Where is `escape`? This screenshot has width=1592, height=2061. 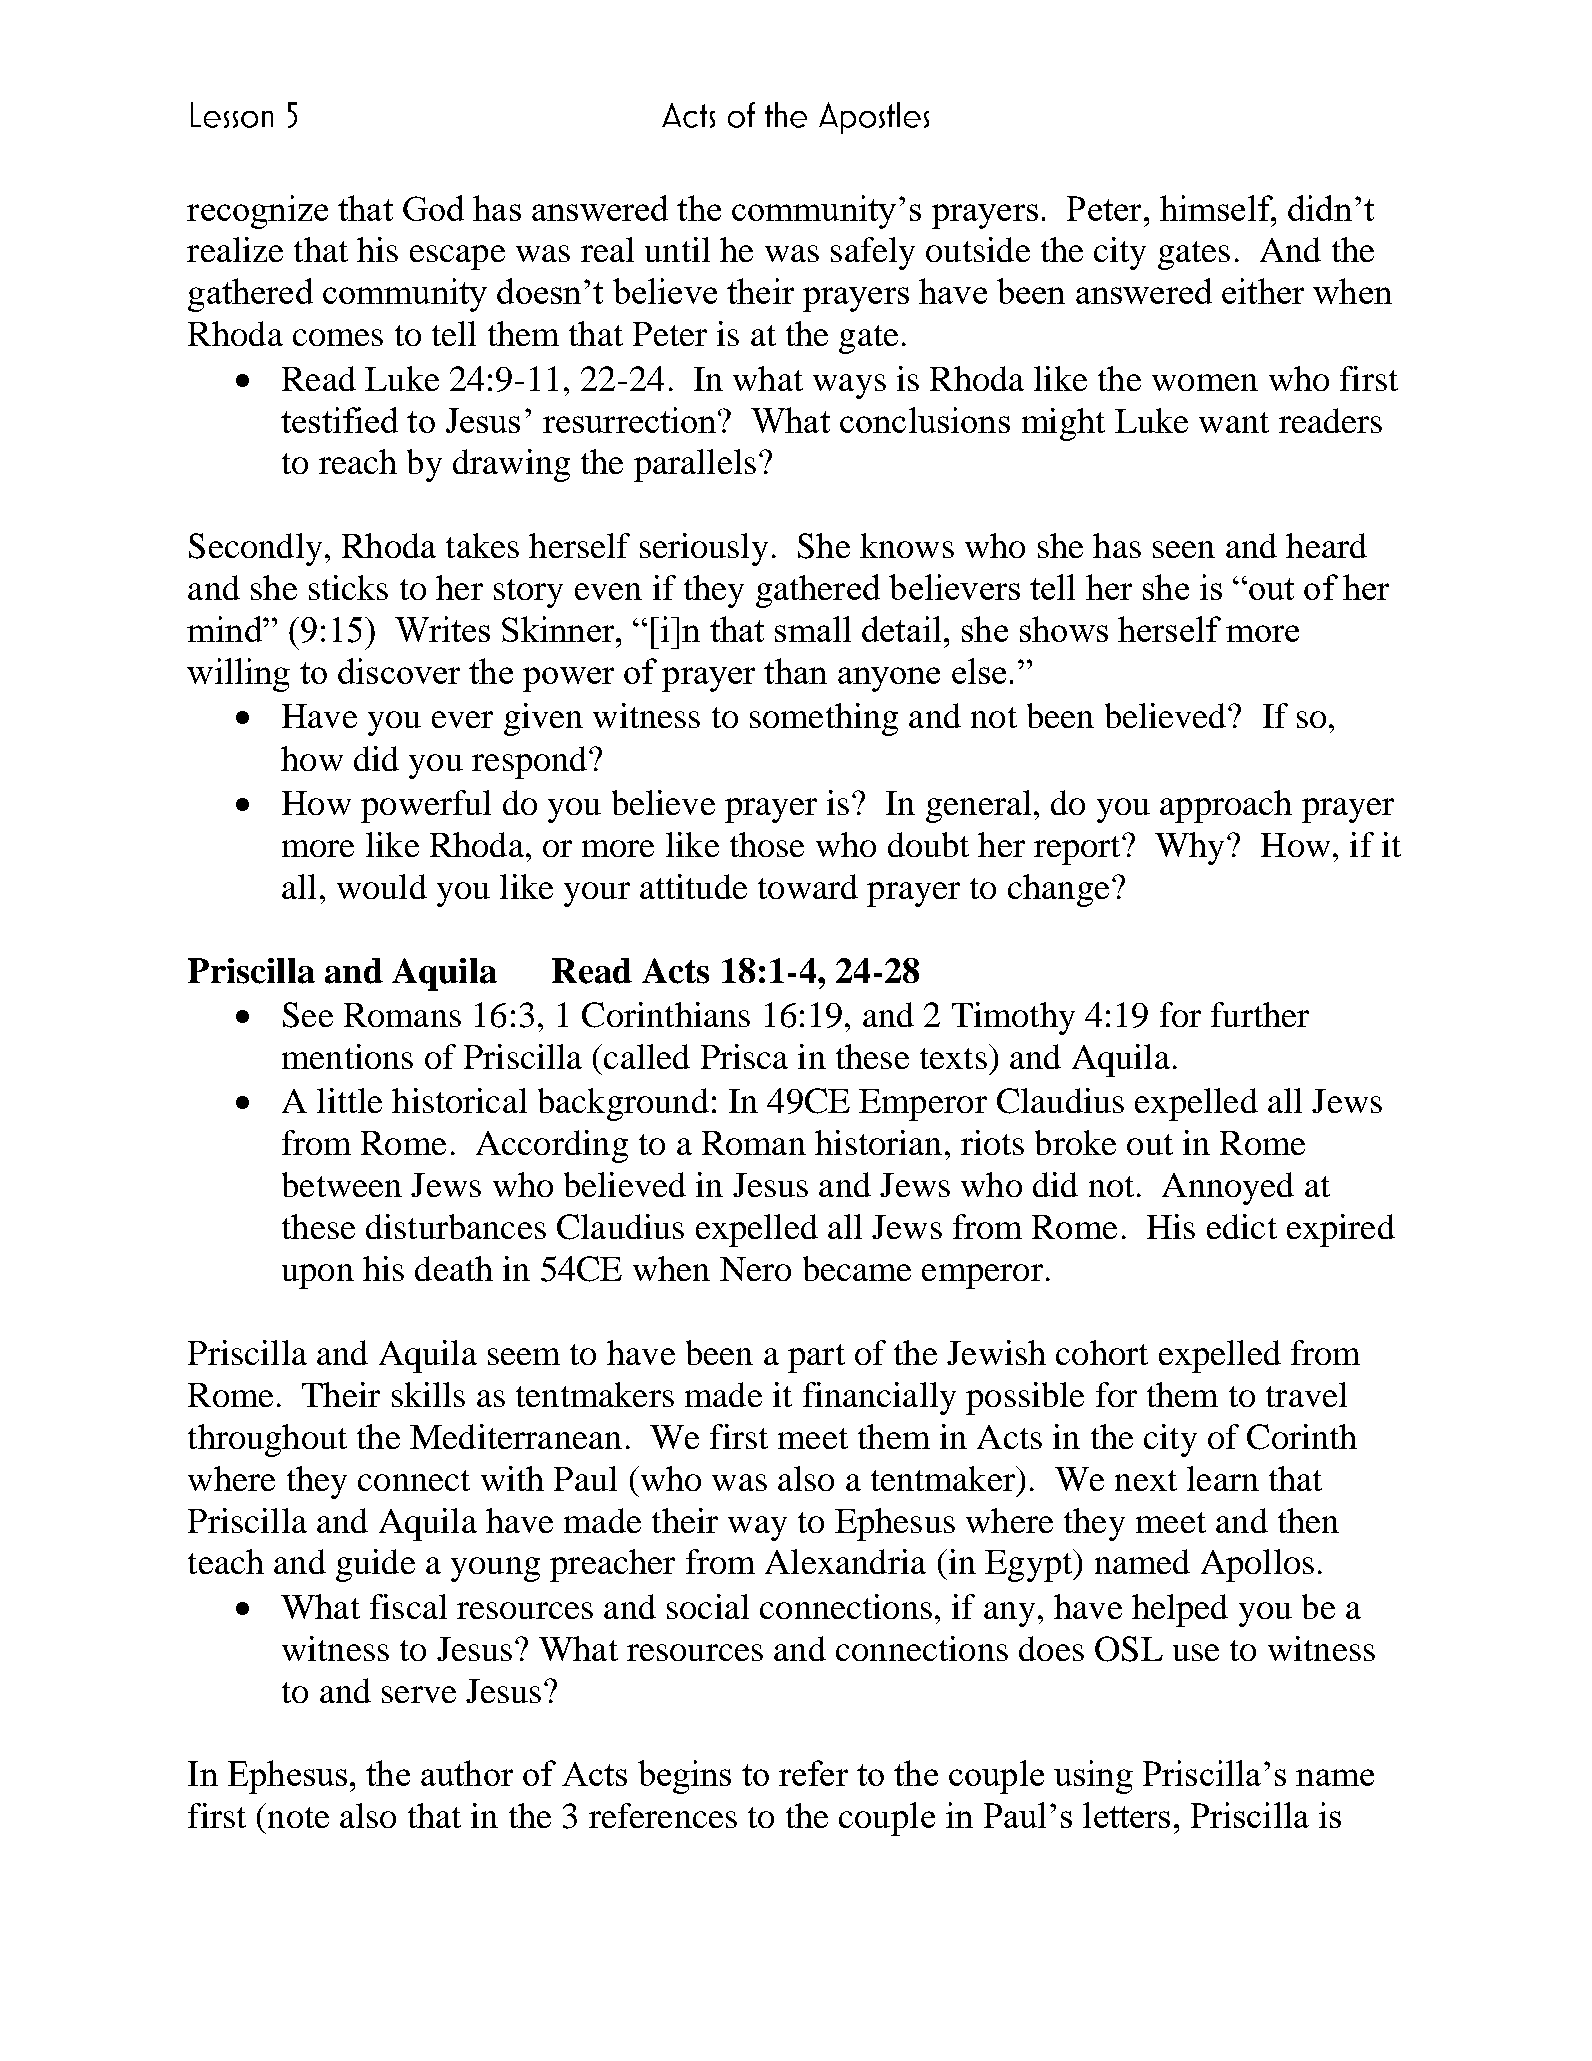
escape is located at coordinates (457, 257).
